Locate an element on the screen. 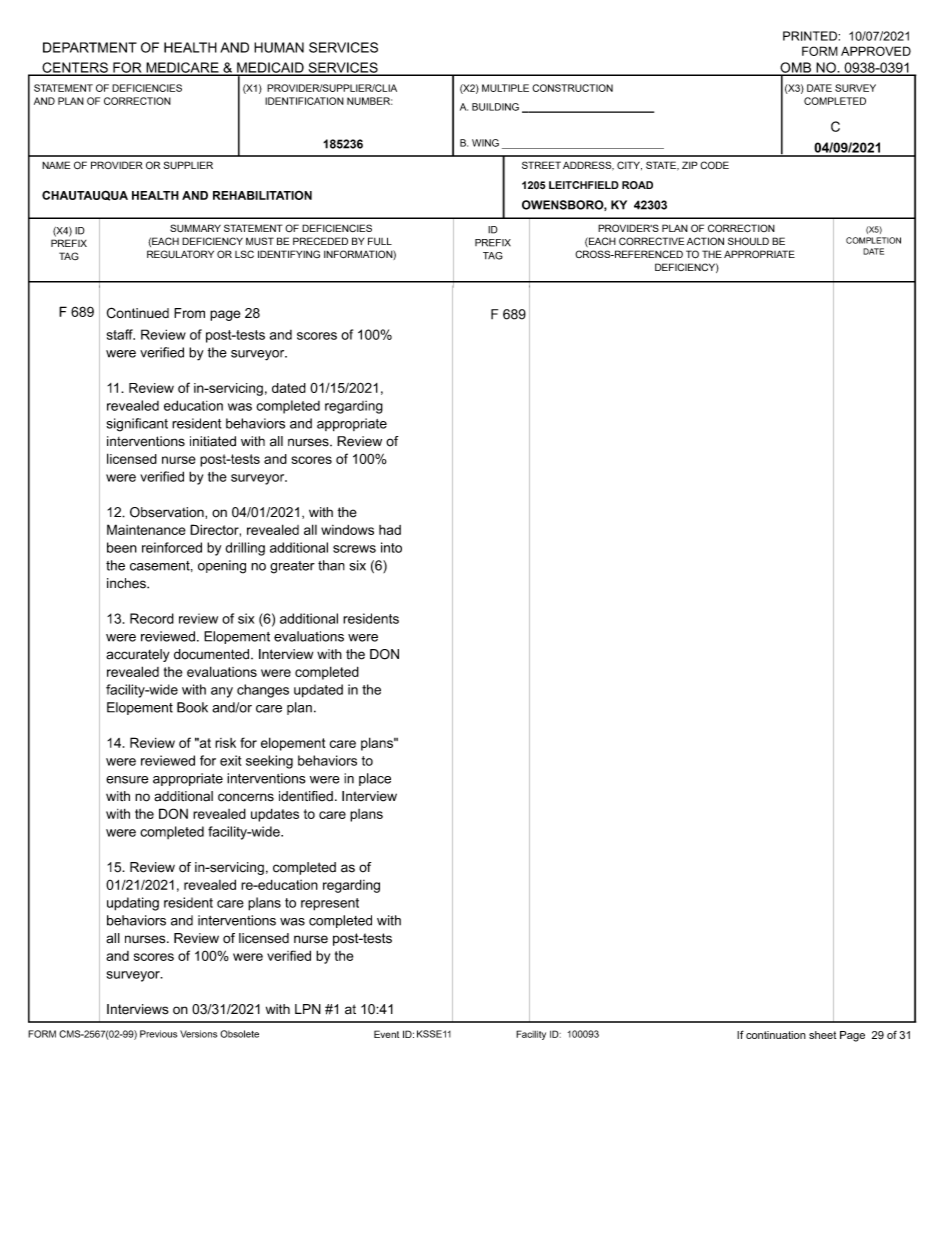  DEPARTMENT is located at coordinates (90, 47).
